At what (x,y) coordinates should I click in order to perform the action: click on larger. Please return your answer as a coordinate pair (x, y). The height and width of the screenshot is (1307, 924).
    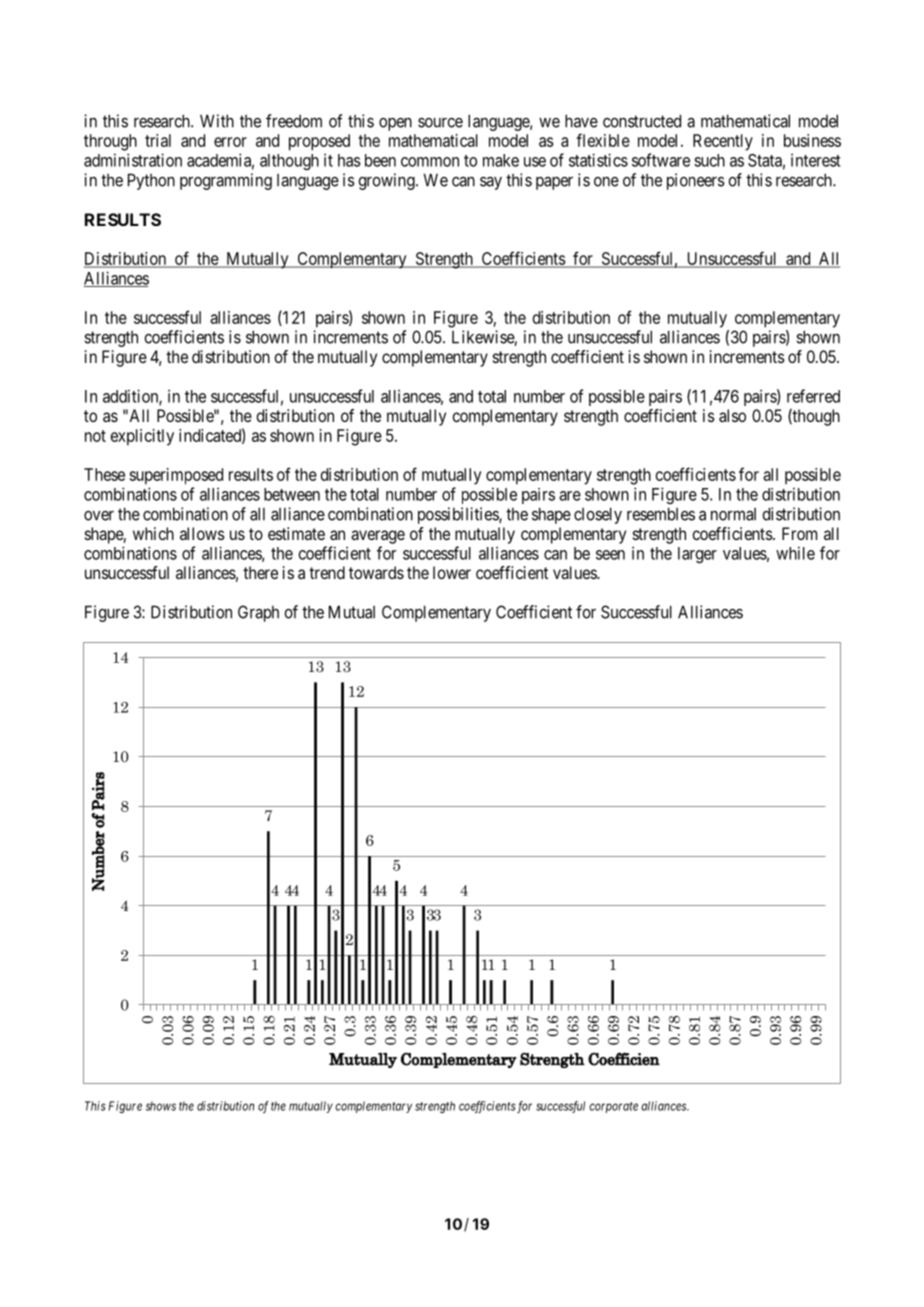
    Looking at the image, I should click on (697, 555).
